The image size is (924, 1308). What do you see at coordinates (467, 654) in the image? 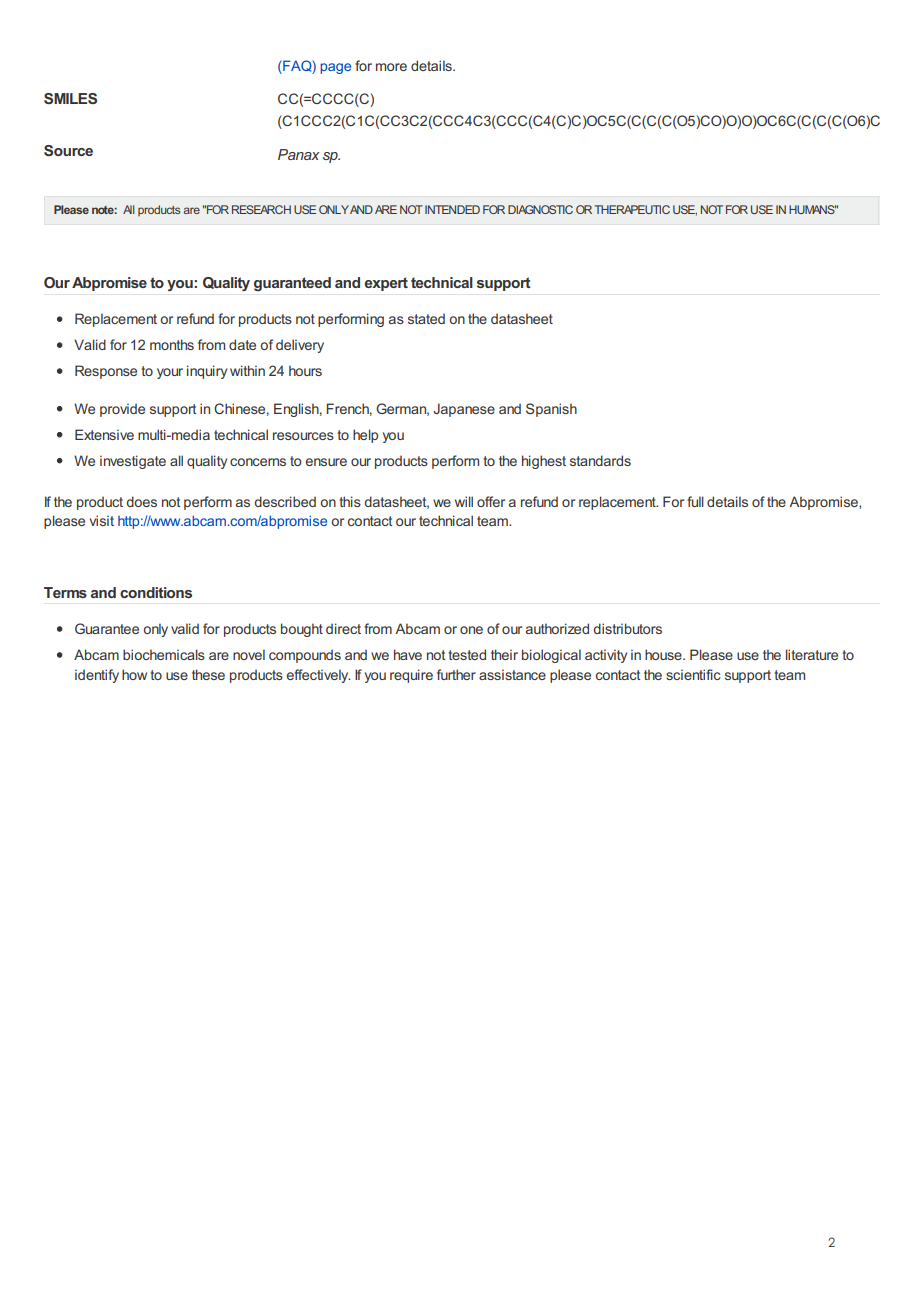
I see `tested` at bounding box center [467, 654].
